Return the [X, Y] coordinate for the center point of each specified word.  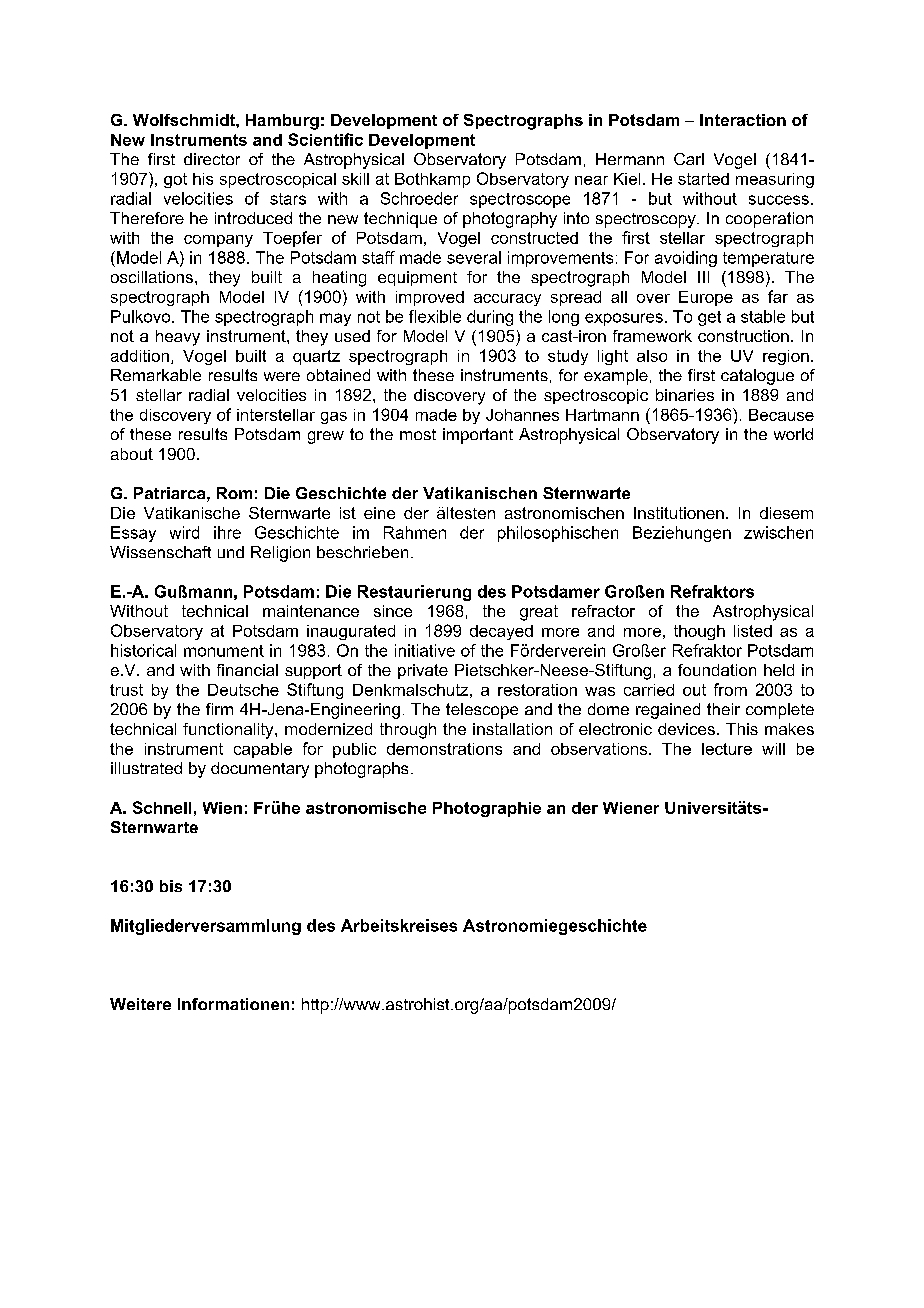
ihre [227, 532]
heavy [178, 338]
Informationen [233, 1004]
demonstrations [444, 749]
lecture [727, 749]
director [212, 159]
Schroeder [419, 198]
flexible [435, 316]
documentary [260, 770]
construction [743, 336]
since [393, 611]
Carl [689, 159]
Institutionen [679, 513]
